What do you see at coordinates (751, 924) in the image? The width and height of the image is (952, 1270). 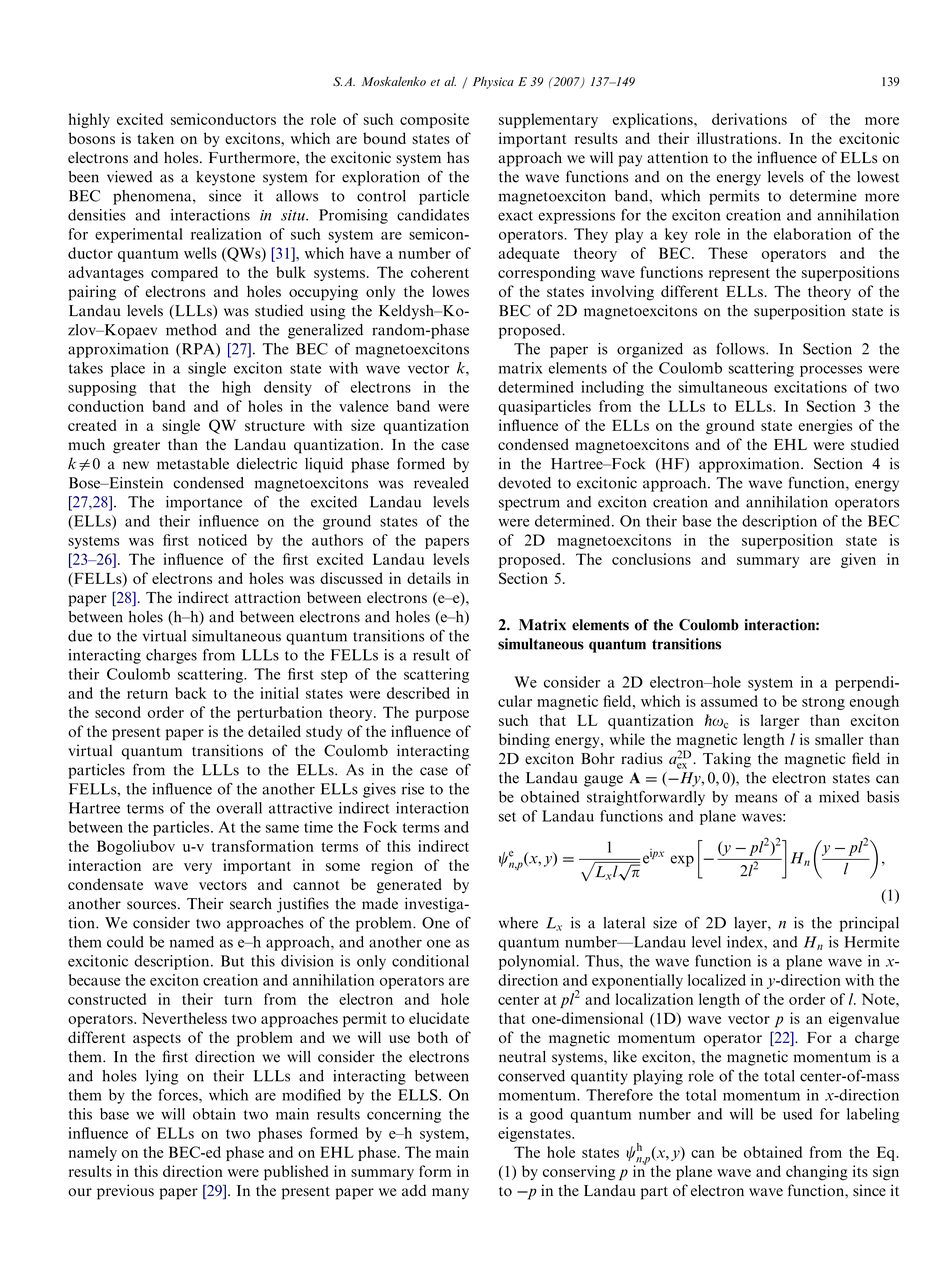 I see `layer` at bounding box center [751, 924].
